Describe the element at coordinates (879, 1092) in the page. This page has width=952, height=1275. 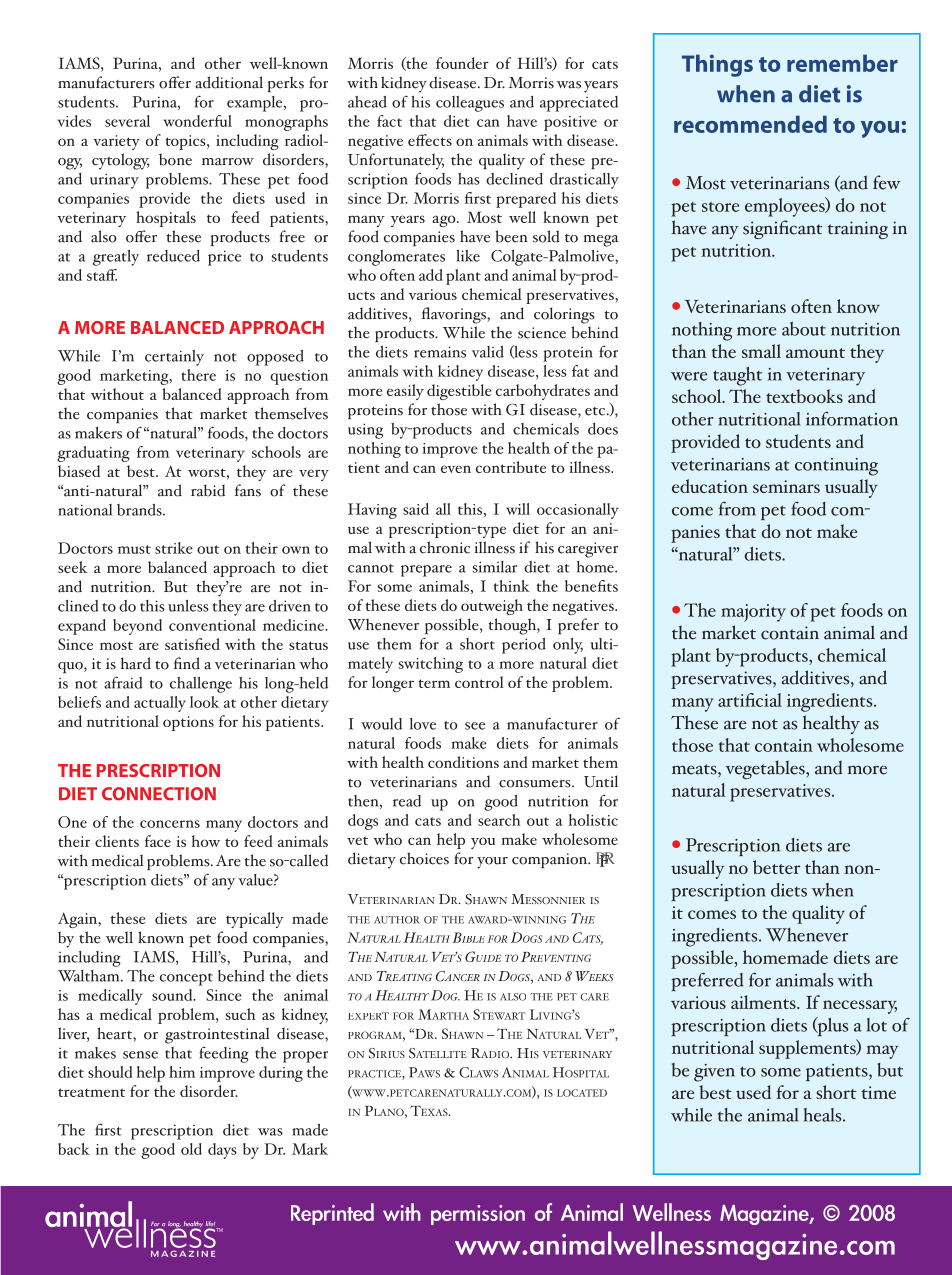
I see `time` at that location.
